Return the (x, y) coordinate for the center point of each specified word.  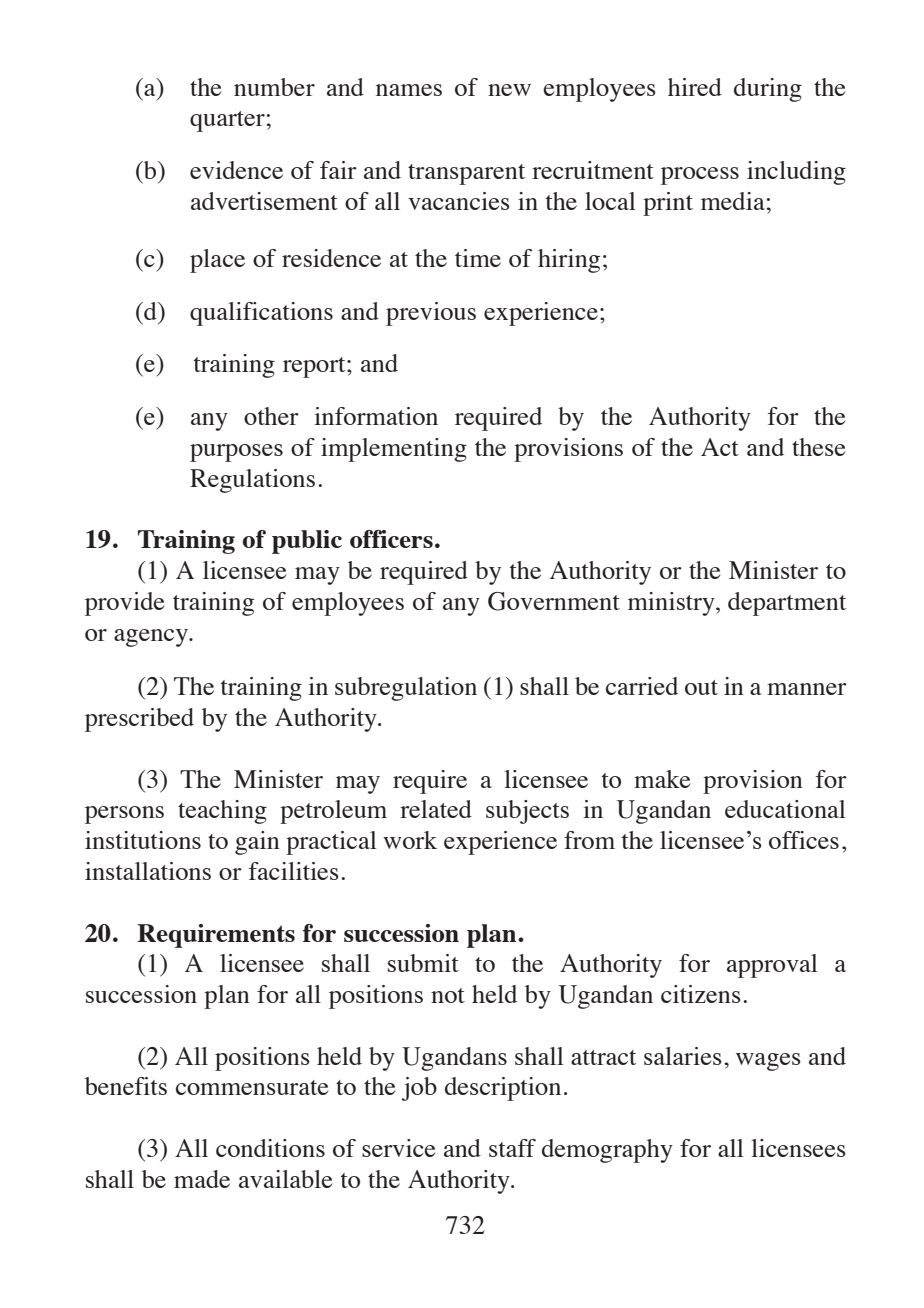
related (436, 809)
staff (512, 1148)
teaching (222, 812)
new (509, 90)
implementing (394, 450)
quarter (227, 121)
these (818, 447)
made (202, 1179)
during (768, 90)
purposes (236, 453)
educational (785, 809)
